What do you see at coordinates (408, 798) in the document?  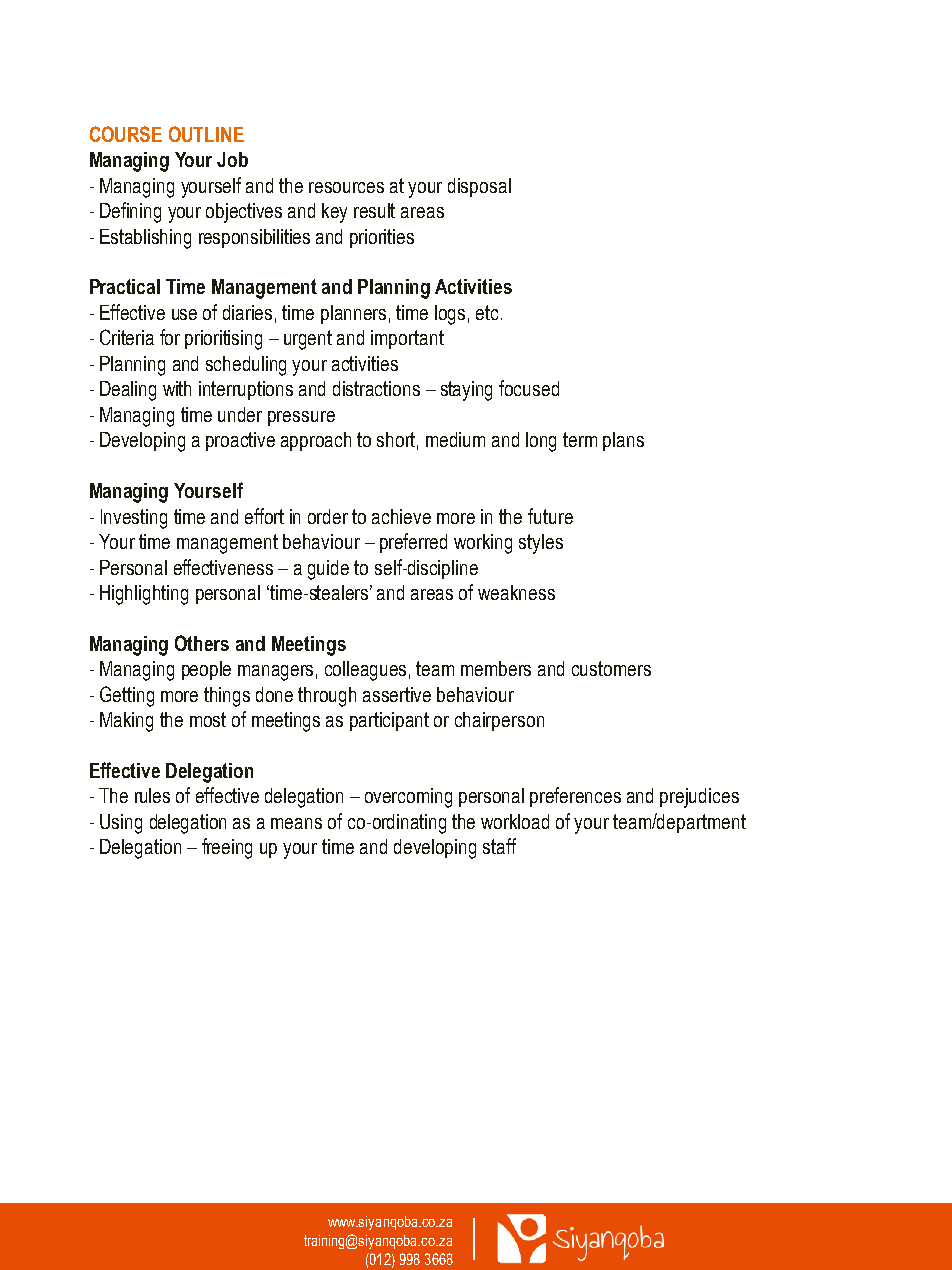 I see `overcoming` at bounding box center [408, 798].
